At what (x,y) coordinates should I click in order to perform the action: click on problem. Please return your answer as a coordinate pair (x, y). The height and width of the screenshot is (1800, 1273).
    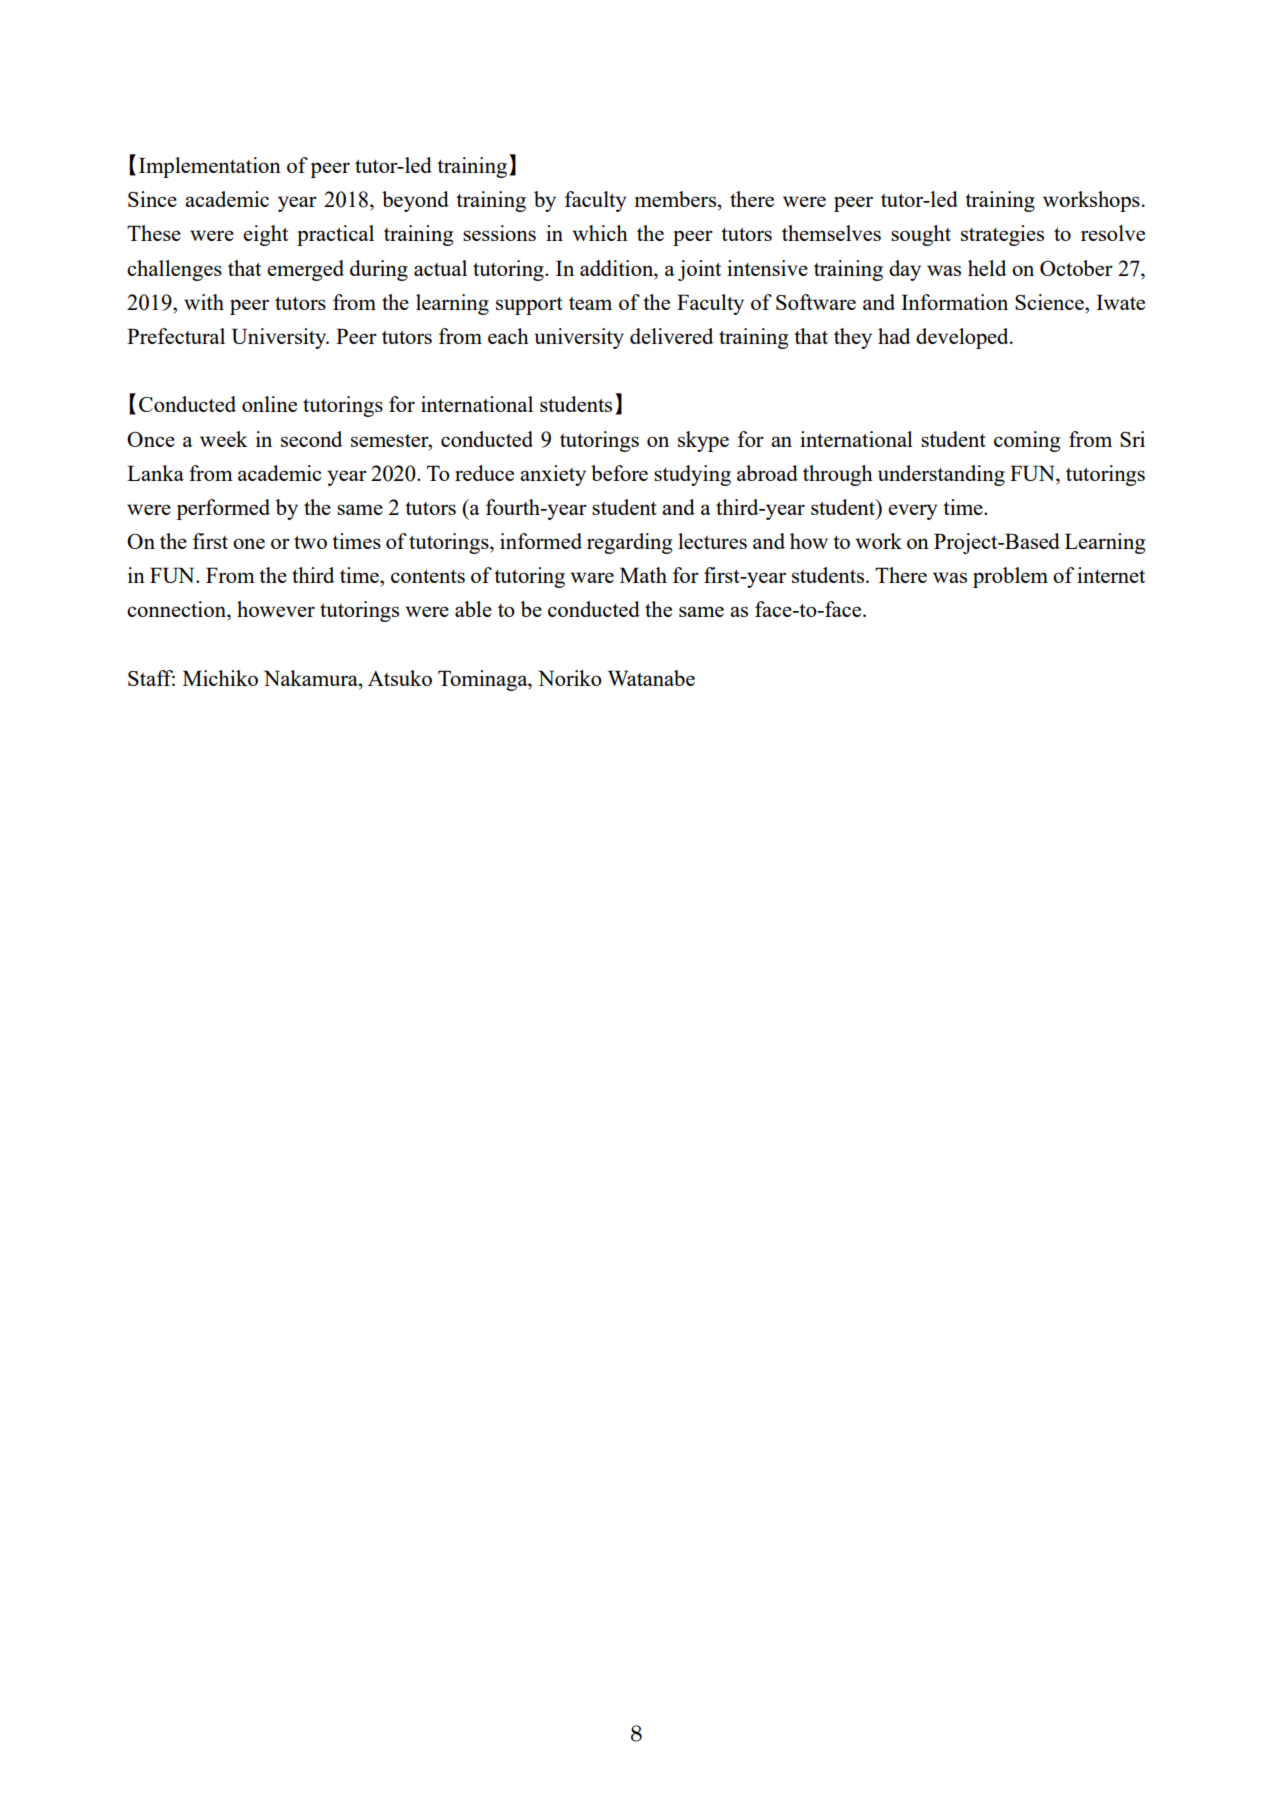
    Looking at the image, I should click on (1010, 577).
